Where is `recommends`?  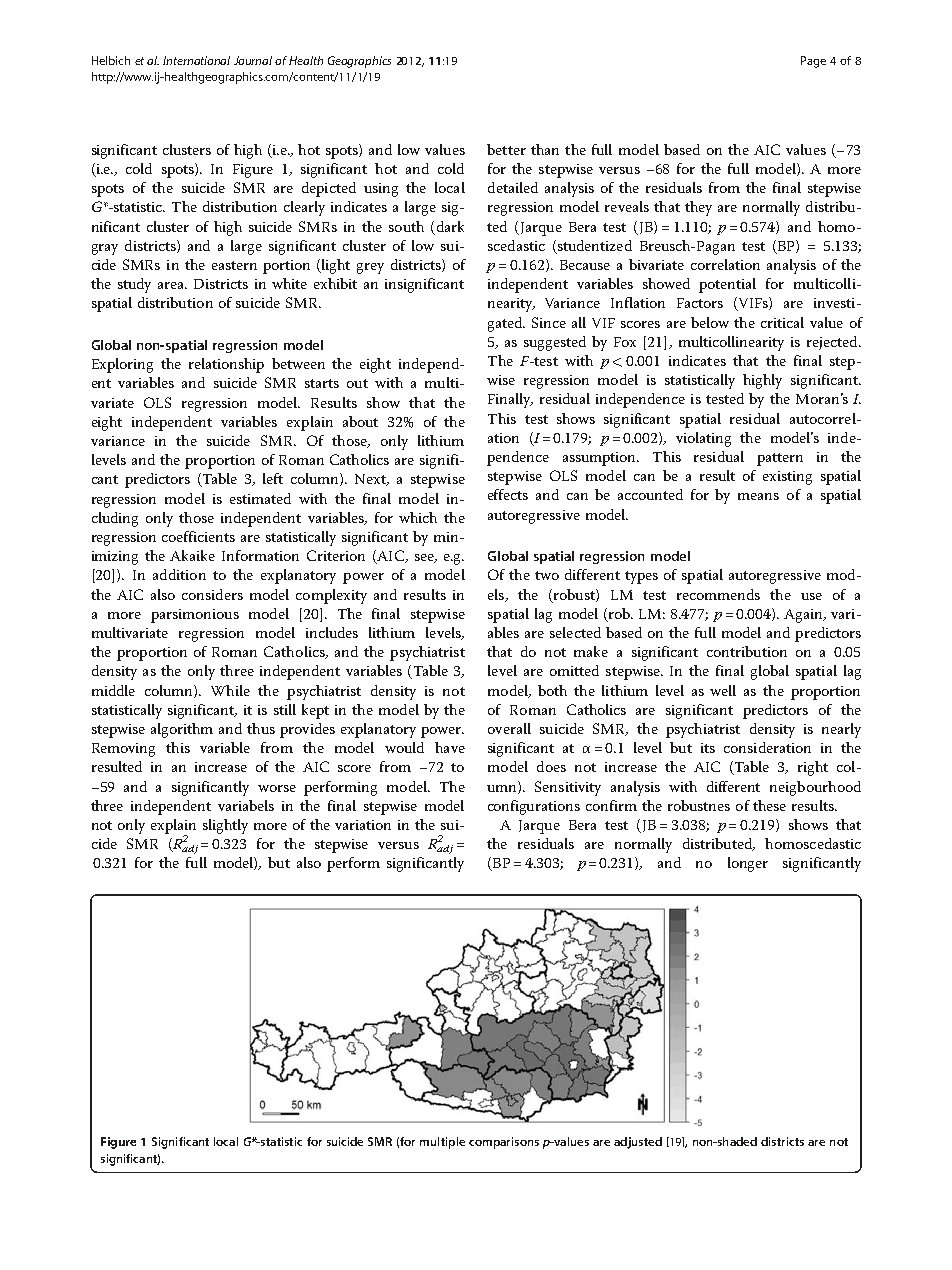
recommends is located at coordinates (718, 594).
